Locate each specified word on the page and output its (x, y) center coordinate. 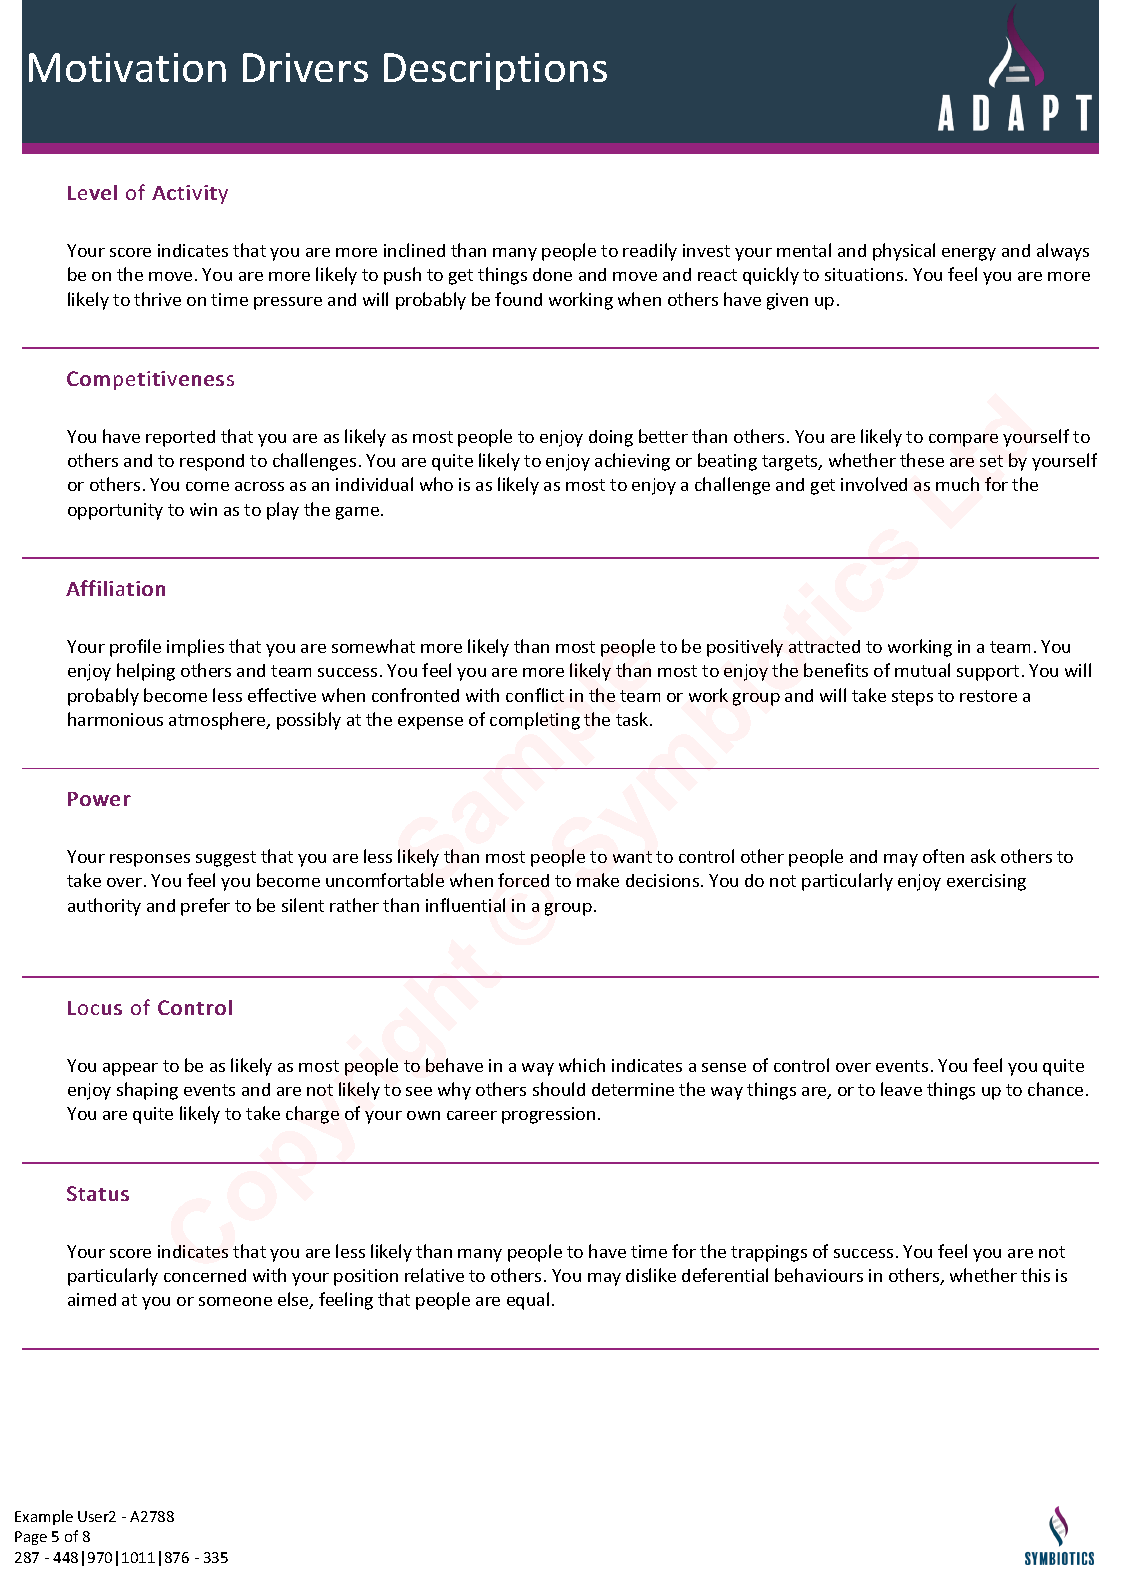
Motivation (127, 67)
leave (901, 1089)
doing (611, 438)
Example (44, 1517)
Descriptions (495, 71)
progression (548, 1115)
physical (904, 252)
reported (180, 438)
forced (523, 880)
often (943, 856)
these (922, 460)
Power (99, 799)
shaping (147, 1091)
